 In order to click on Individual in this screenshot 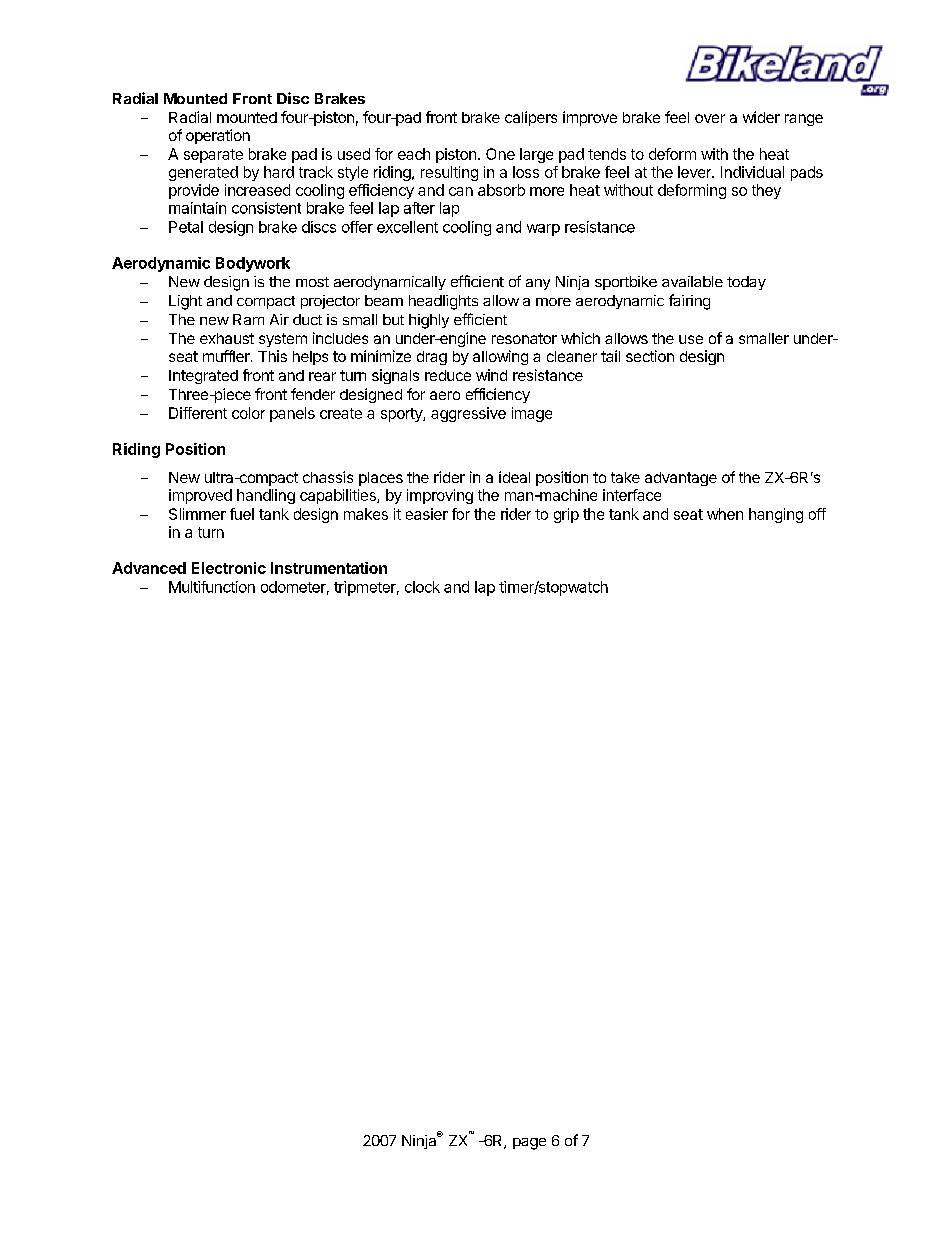, I will do `click(752, 172)`.
